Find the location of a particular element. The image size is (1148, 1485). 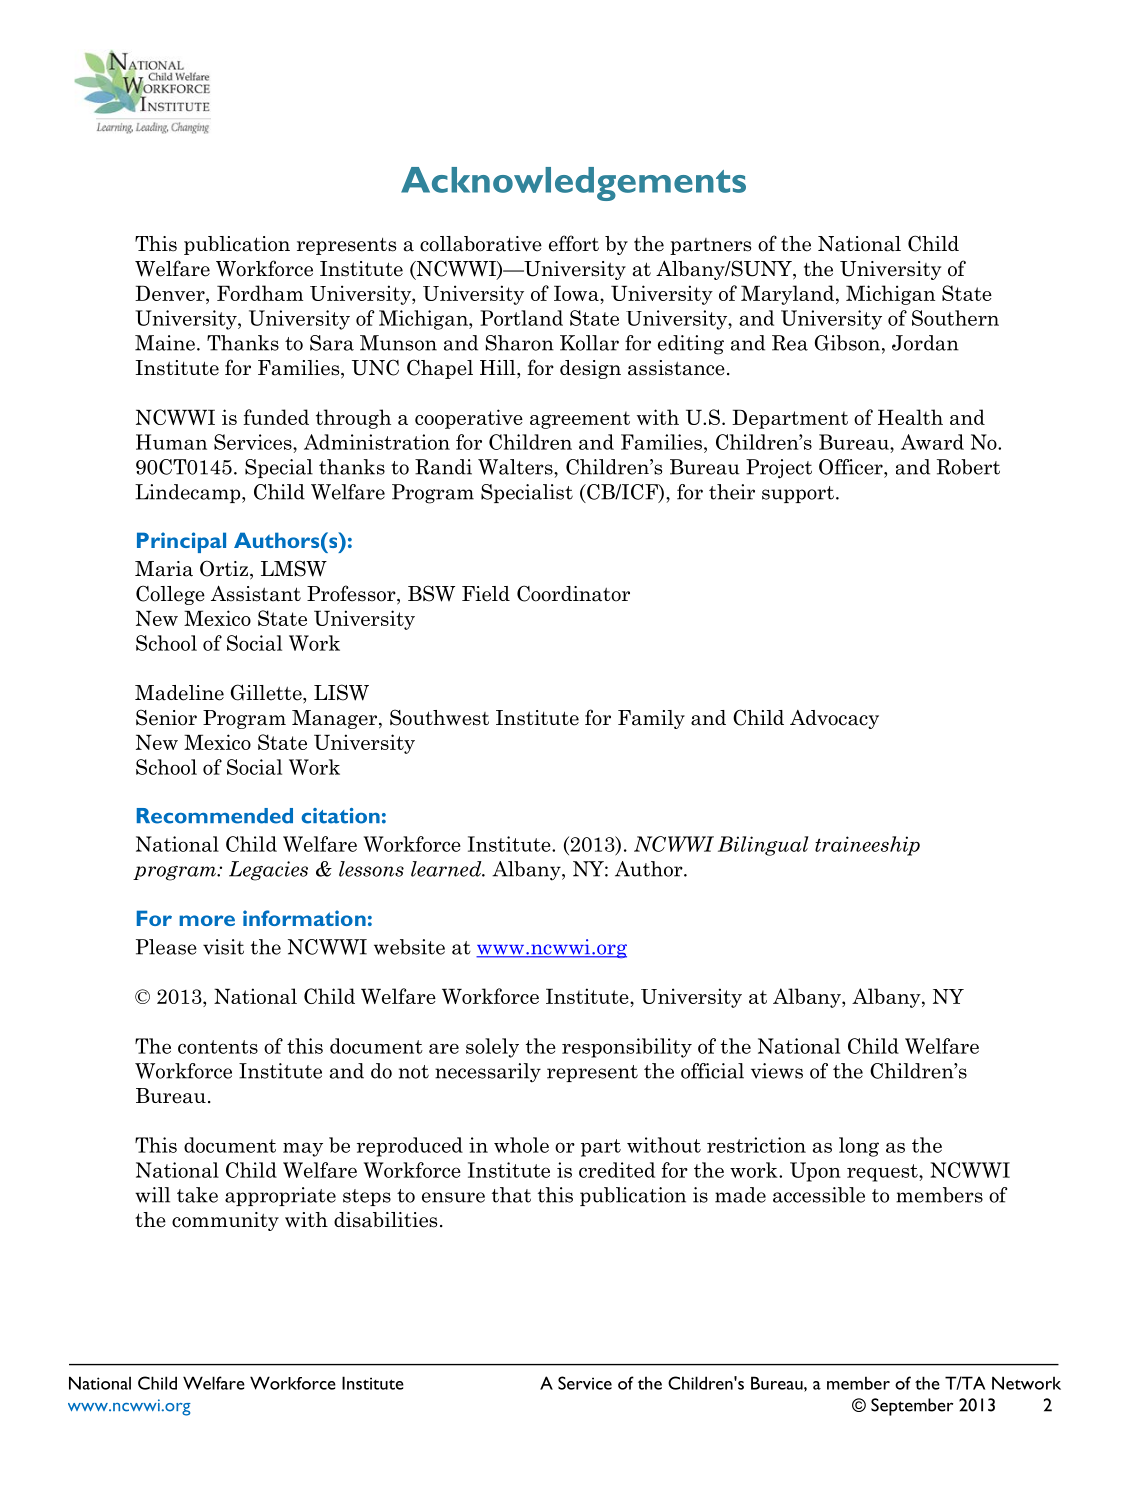

Southern is located at coordinates (955, 318).
